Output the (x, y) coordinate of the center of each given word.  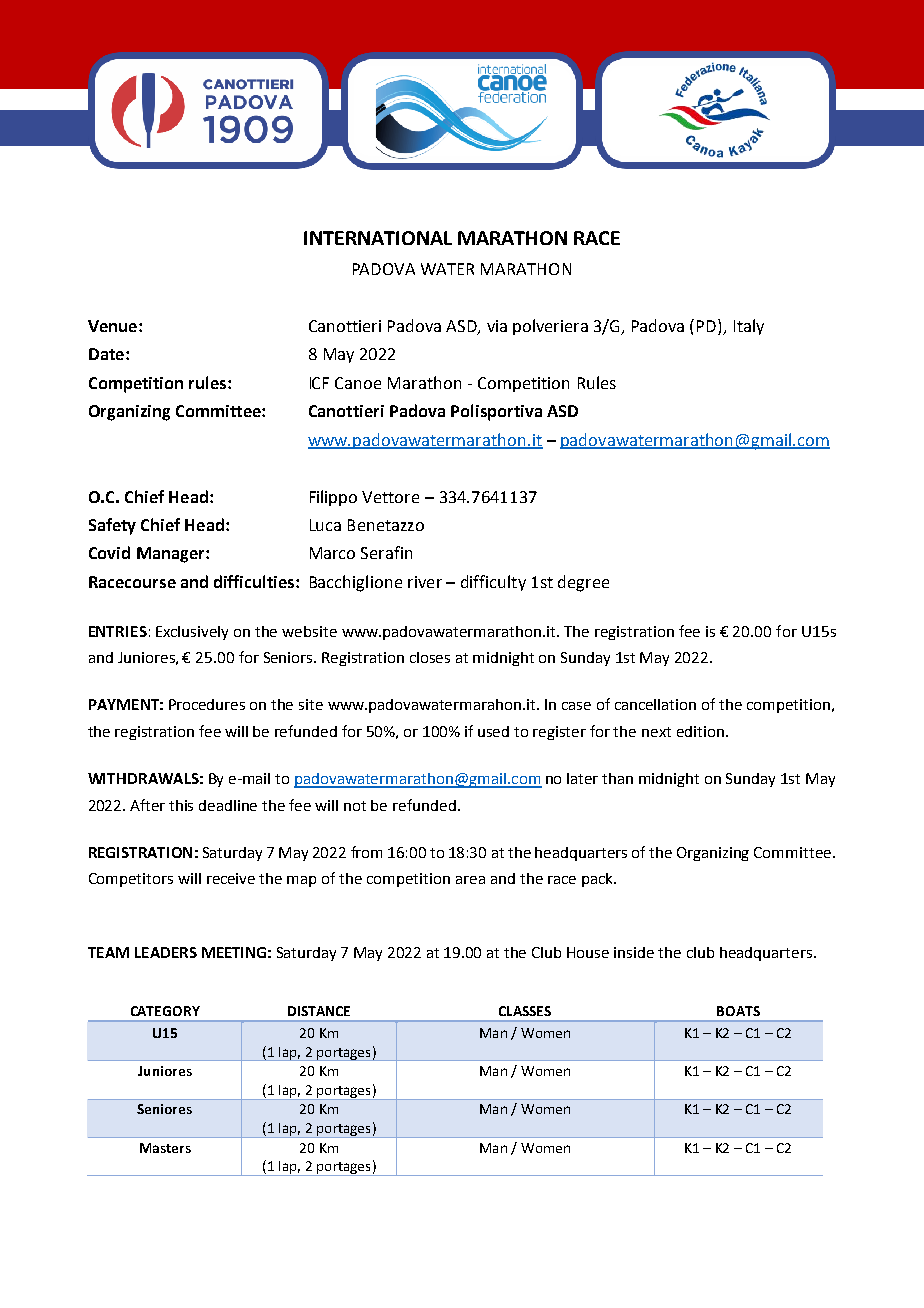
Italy (749, 327)
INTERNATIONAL (378, 238)
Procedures (207, 704)
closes (430, 657)
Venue (112, 326)
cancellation (655, 704)
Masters (165, 1148)
